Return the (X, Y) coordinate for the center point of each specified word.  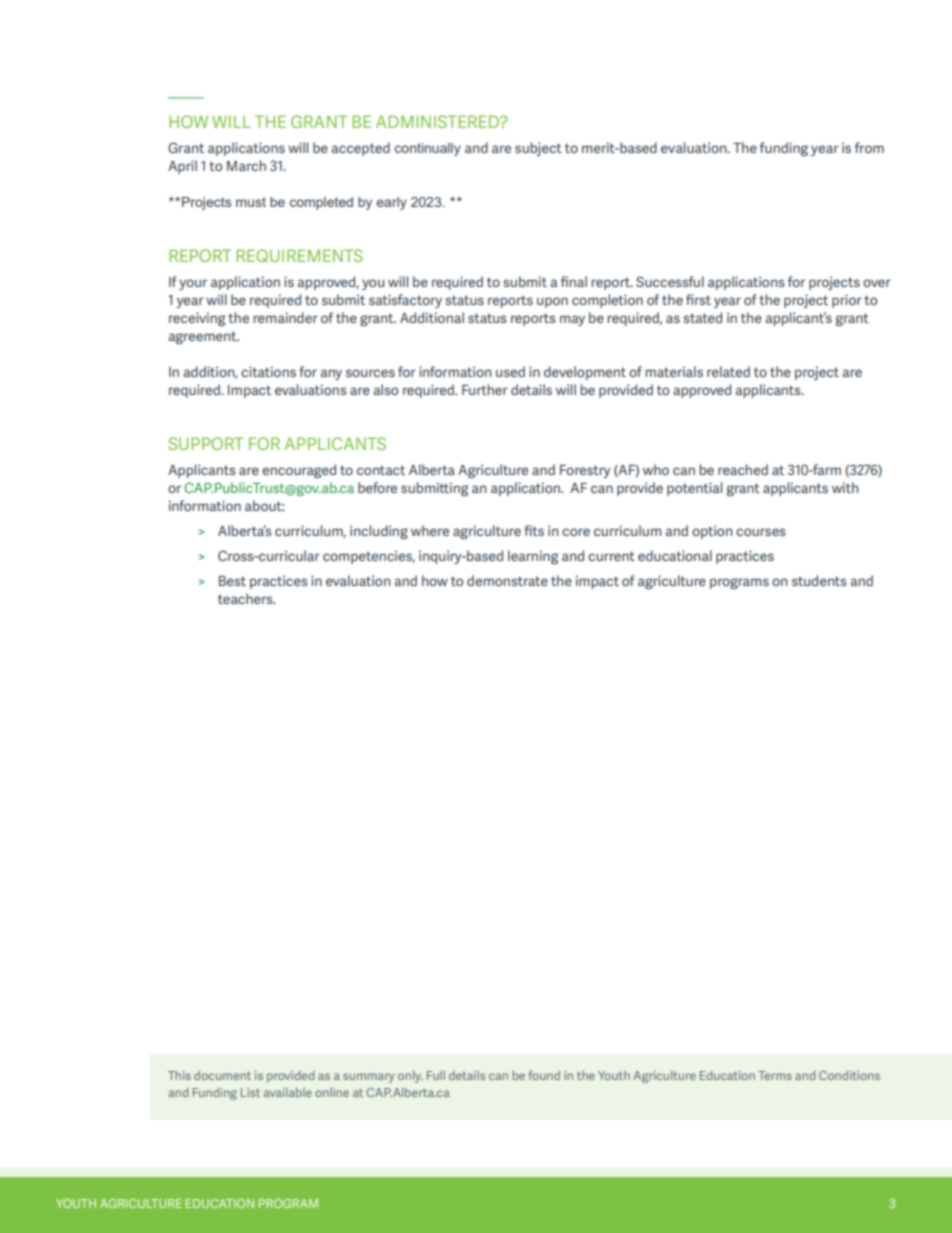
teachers (246, 598)
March (246, 165)
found (544, 1075)
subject (538, 149)
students (819, 580)
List (250, 1092)
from (869, 147)
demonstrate (507, 580)
